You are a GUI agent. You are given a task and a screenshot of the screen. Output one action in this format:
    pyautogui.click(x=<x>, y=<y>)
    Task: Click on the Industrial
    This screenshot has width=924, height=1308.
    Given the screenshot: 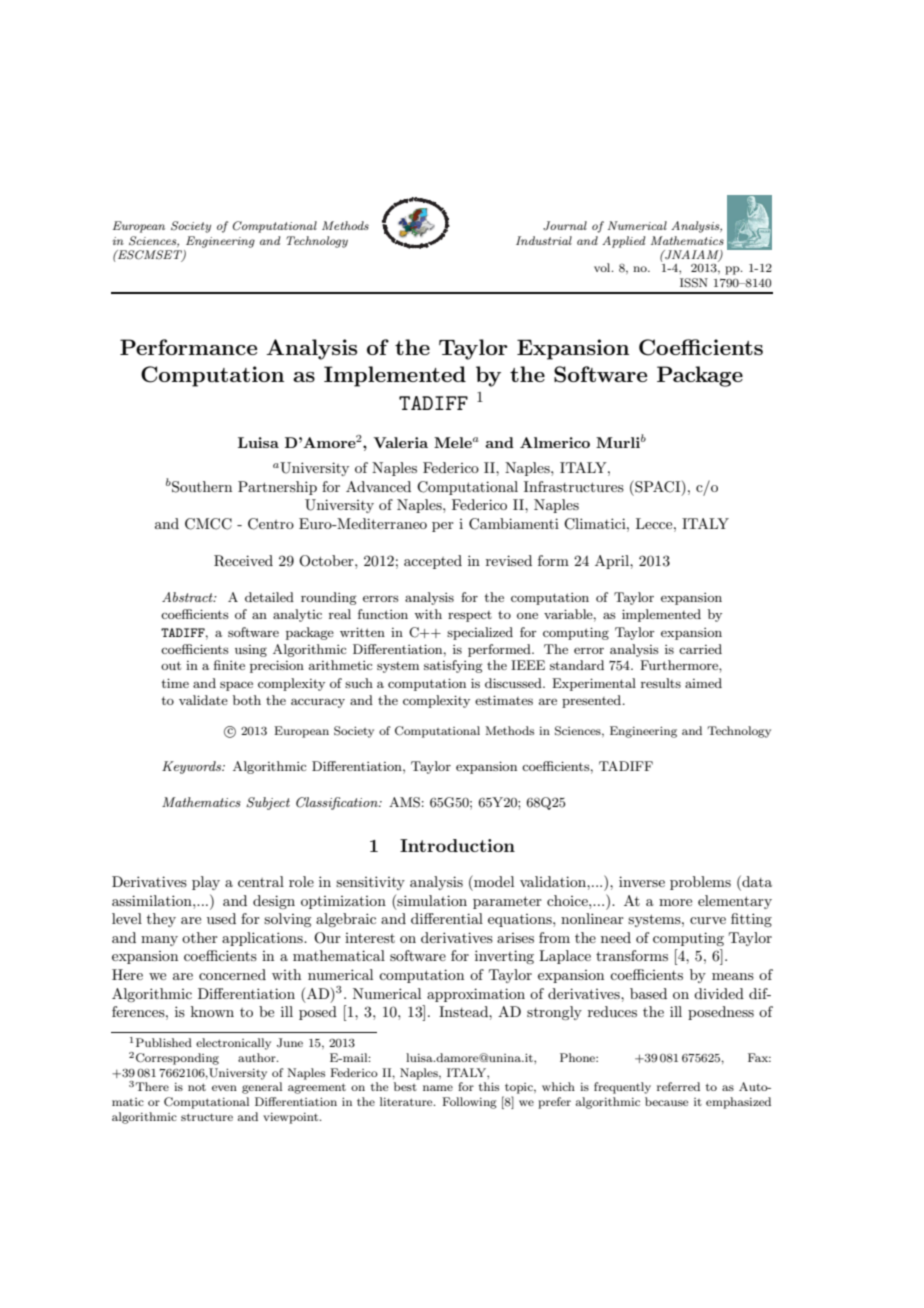 What is the action you would take?
    pyautogui.click(x=544, y=240)
